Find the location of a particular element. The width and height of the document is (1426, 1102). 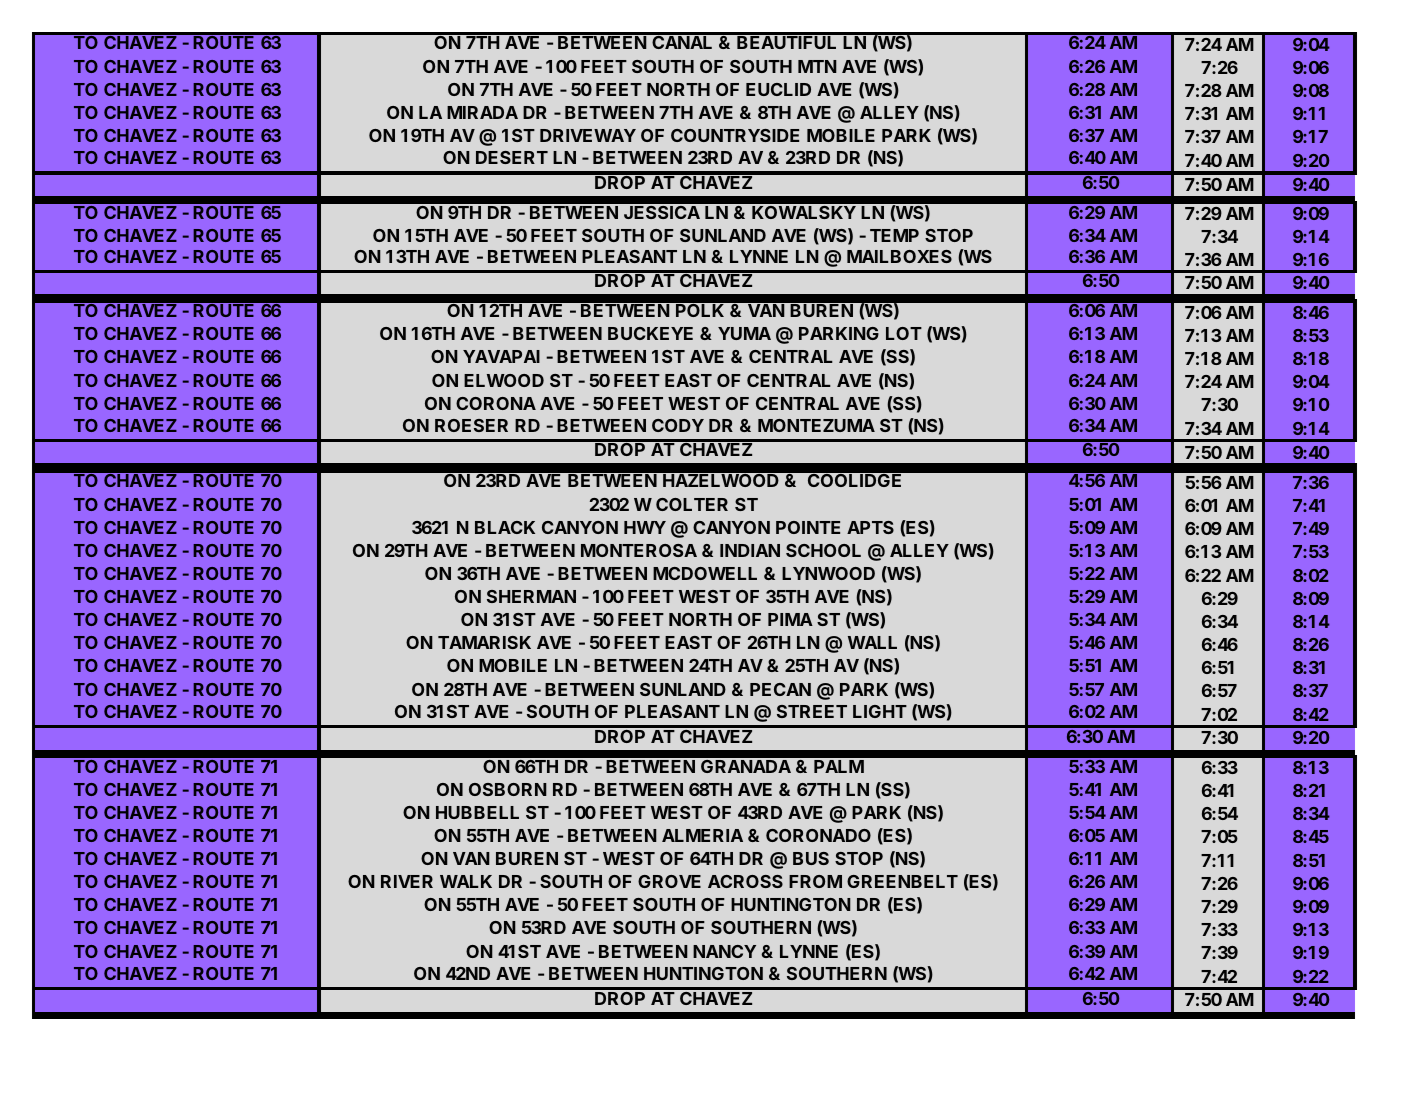

DRIVEWAY is located at coordinates (588, 135).
